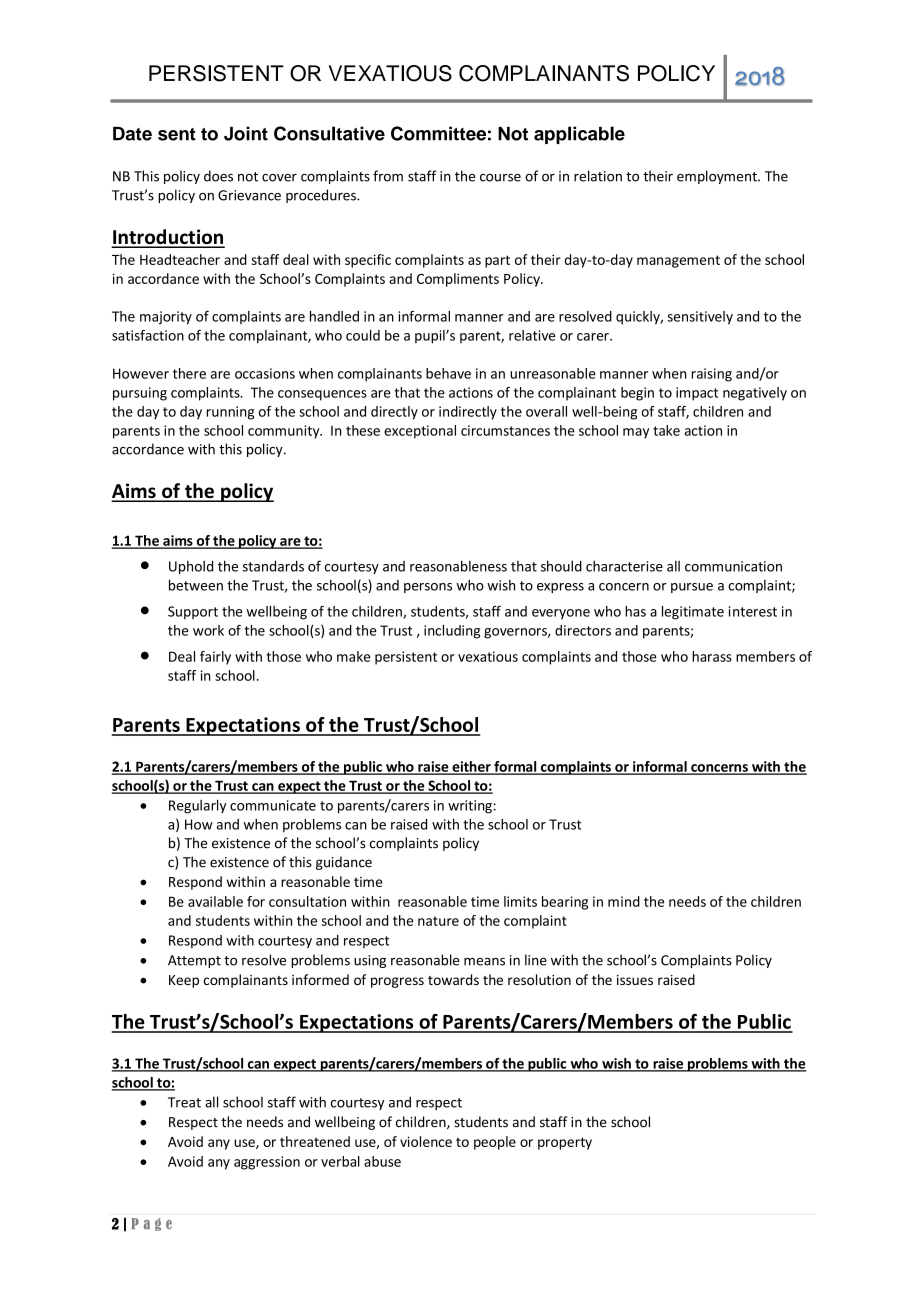 Image resolution: width=924 pixels, height=1308 pixels. What do you see at coordinates (452, 632) in the image?
I see `including` at bounding box center [452, 632].
